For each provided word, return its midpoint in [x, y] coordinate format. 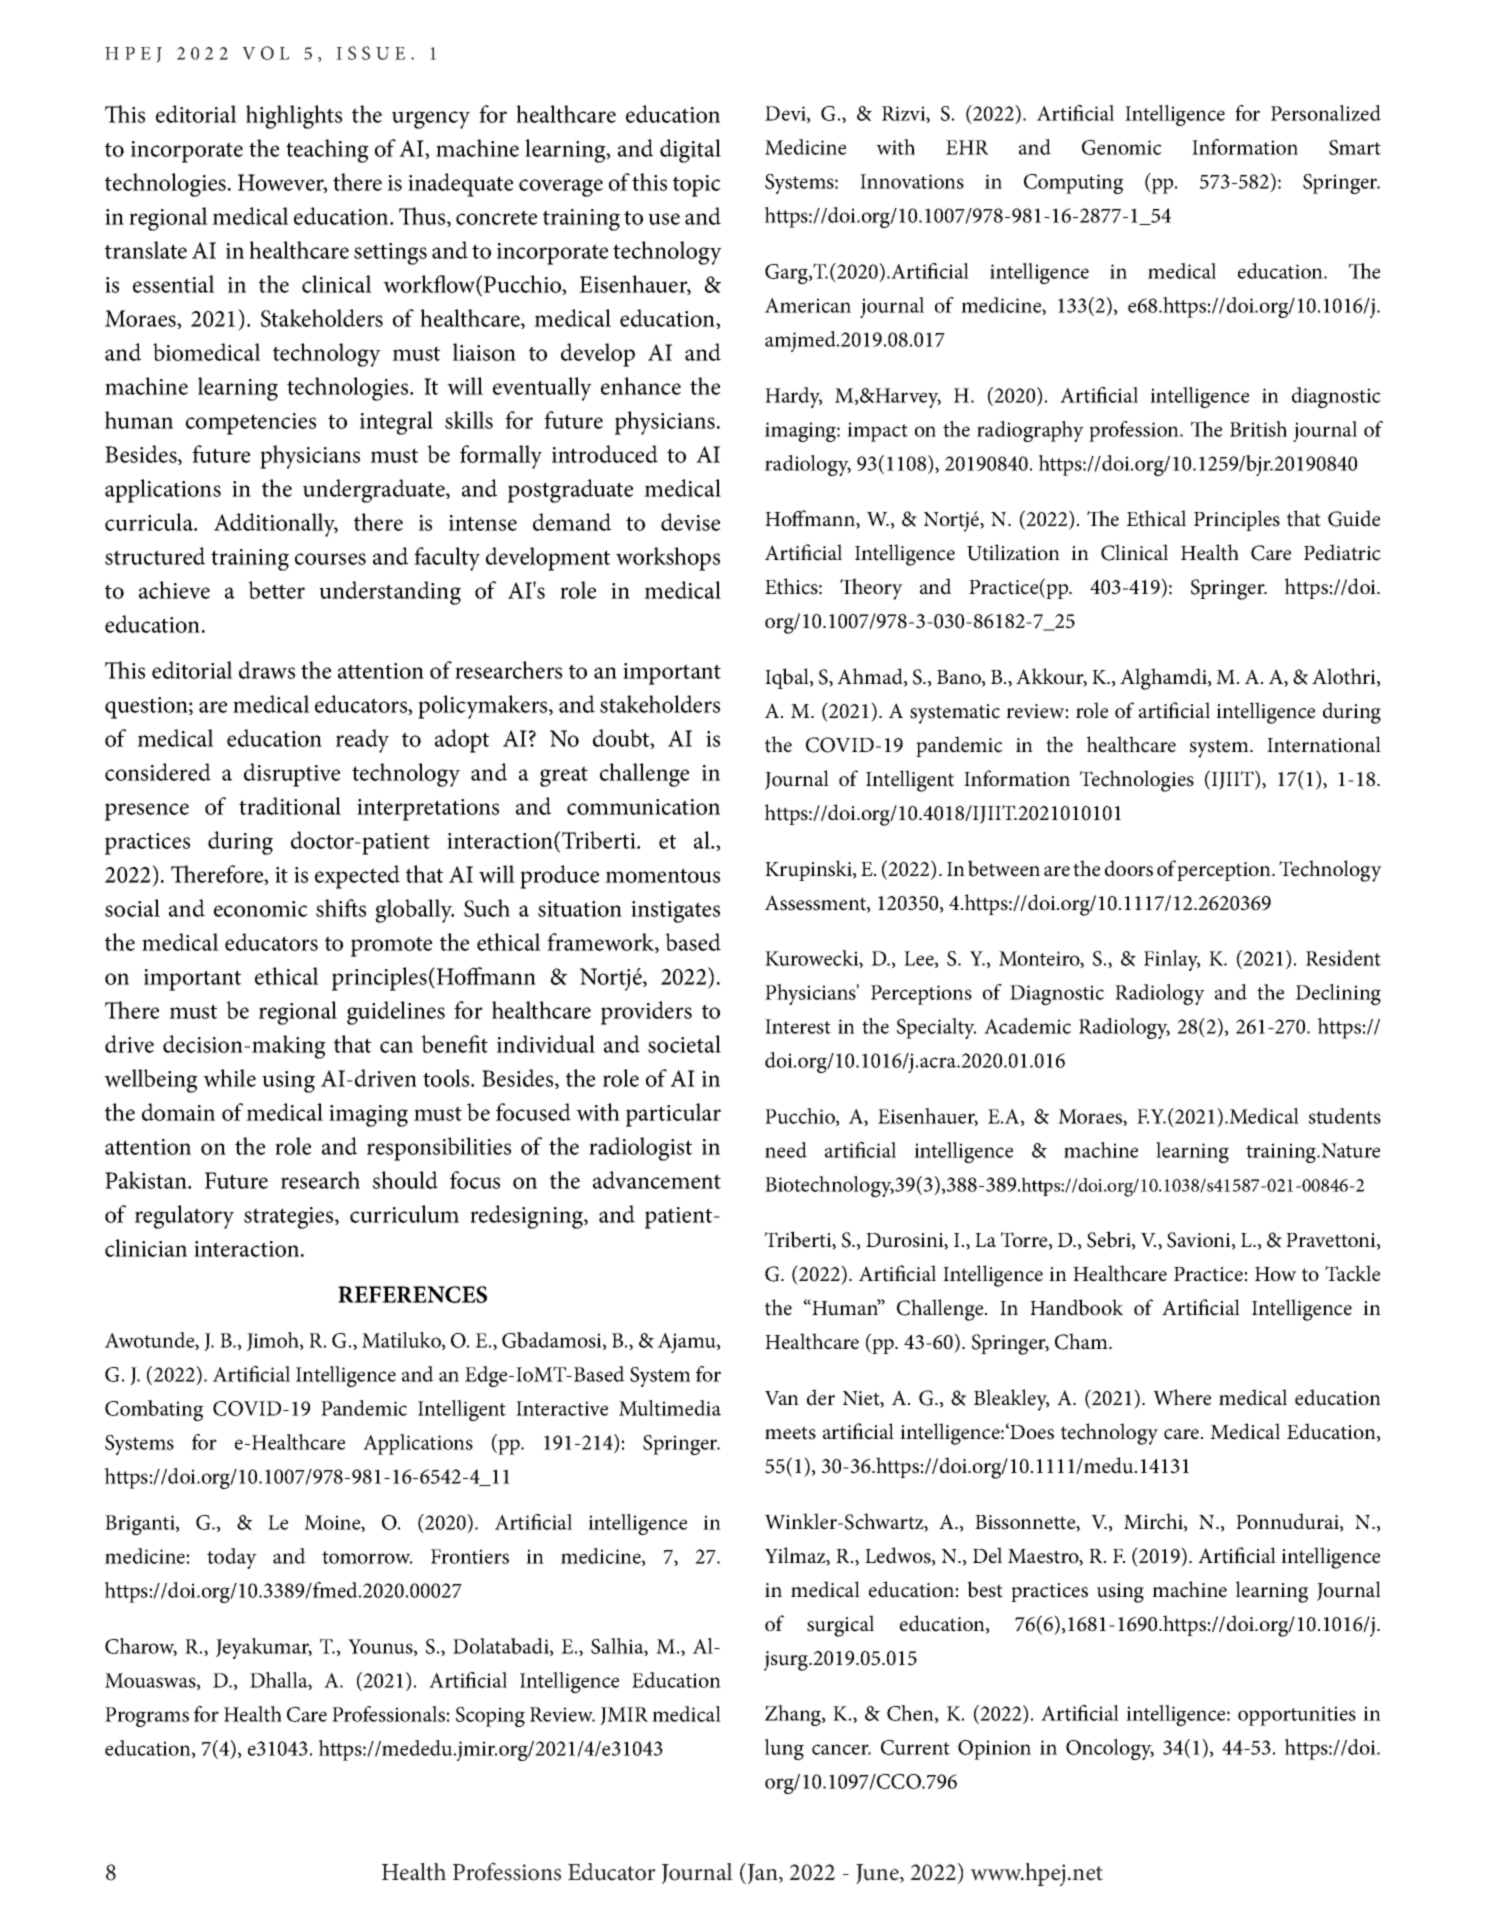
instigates [675, 912]
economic [261, 909]
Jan [764, 1874]
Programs [147, 1717]
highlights [294, 117]
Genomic [1122, 147]
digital [690, 151]
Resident [1343, 958]
